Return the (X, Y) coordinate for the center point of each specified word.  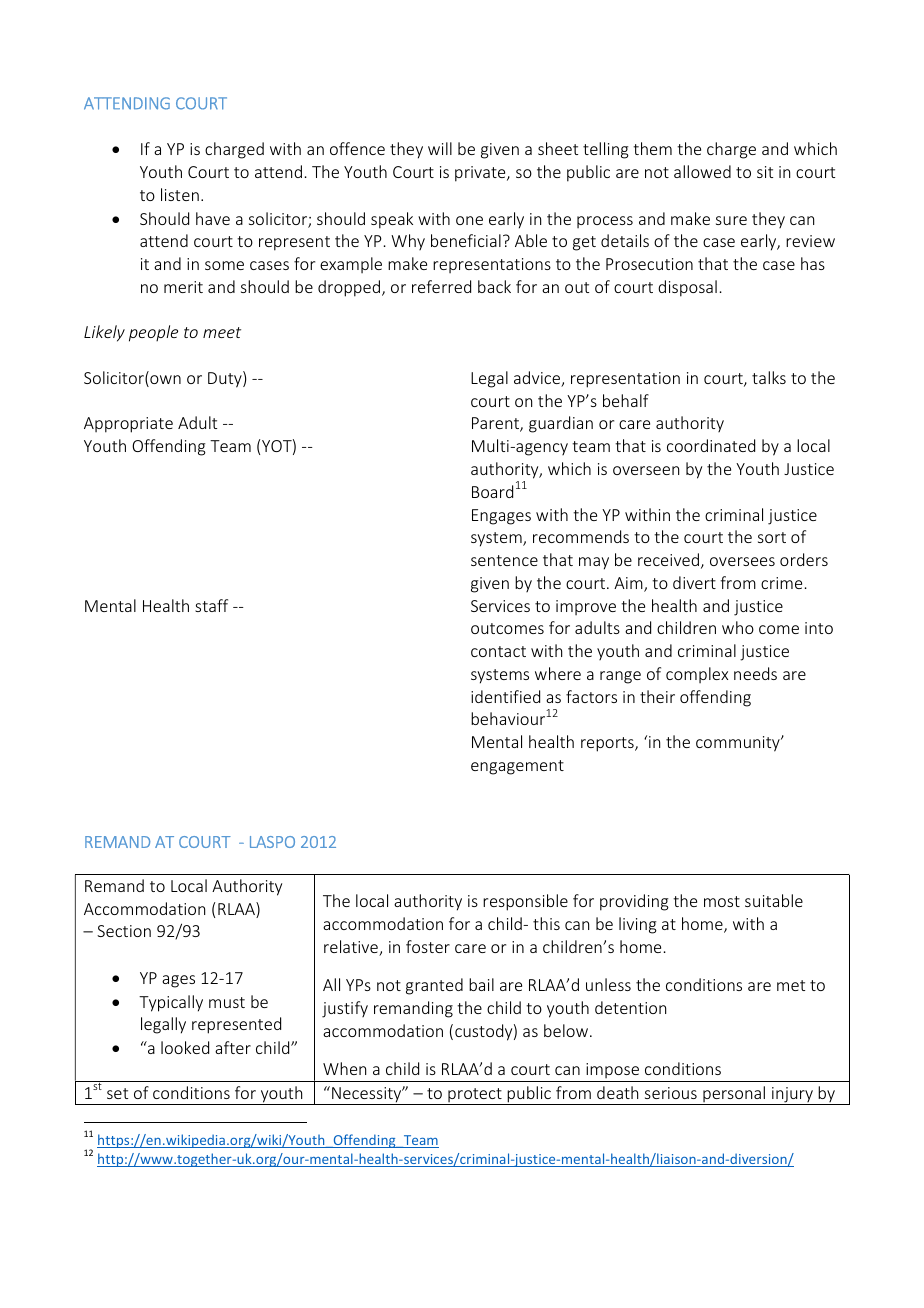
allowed (702, 171)
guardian (561, 424)
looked (185, 1047)
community (739, 744)
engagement (517, 767)
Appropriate (128, 425)
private (481, 174)
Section (124, 931)
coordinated (711, 445)
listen (180, 194)
